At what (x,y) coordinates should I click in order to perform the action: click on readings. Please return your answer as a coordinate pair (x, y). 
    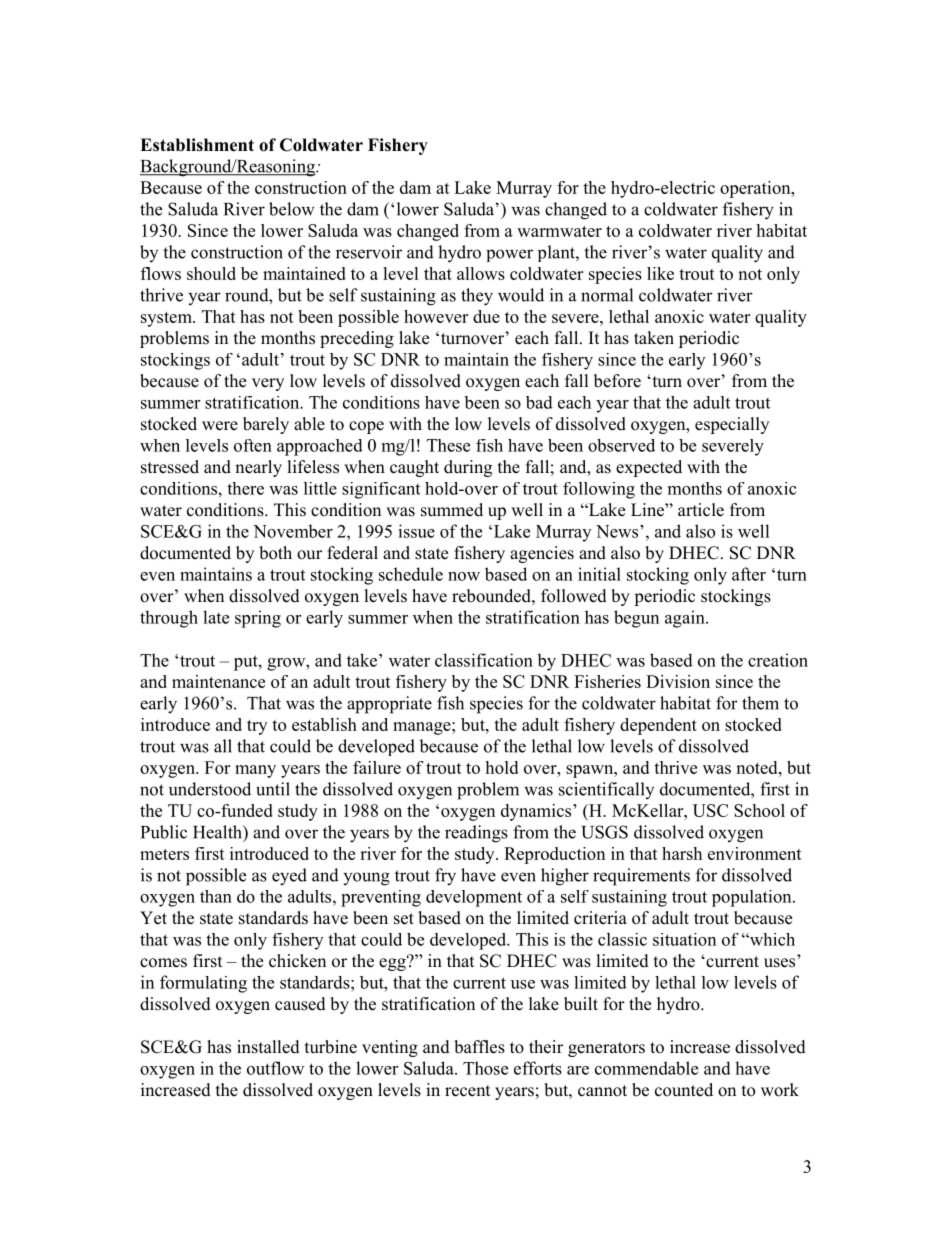
    Looking at the image, I should click on (476, 834).
